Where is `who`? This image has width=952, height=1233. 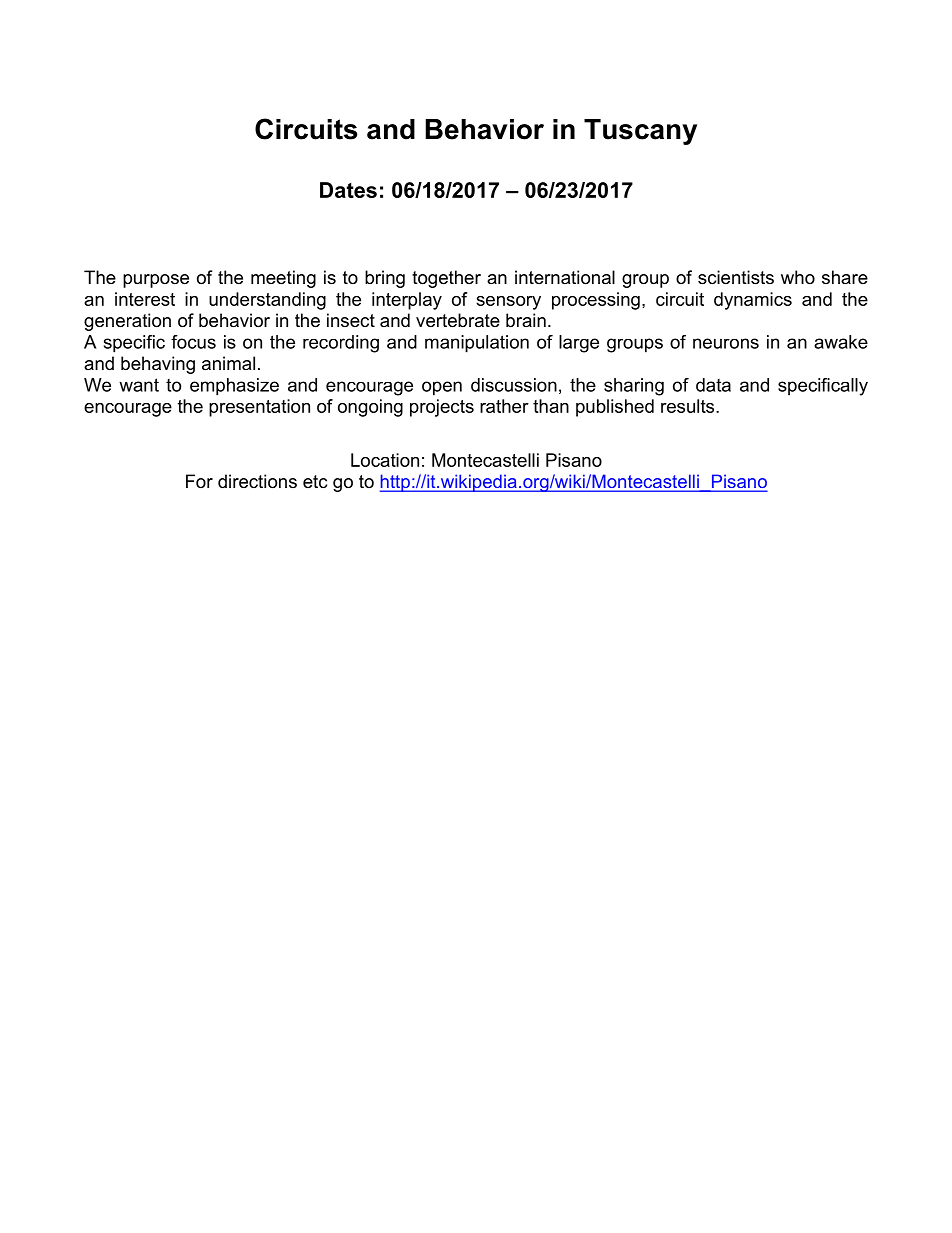 who is located at coordinates (798, 277).
